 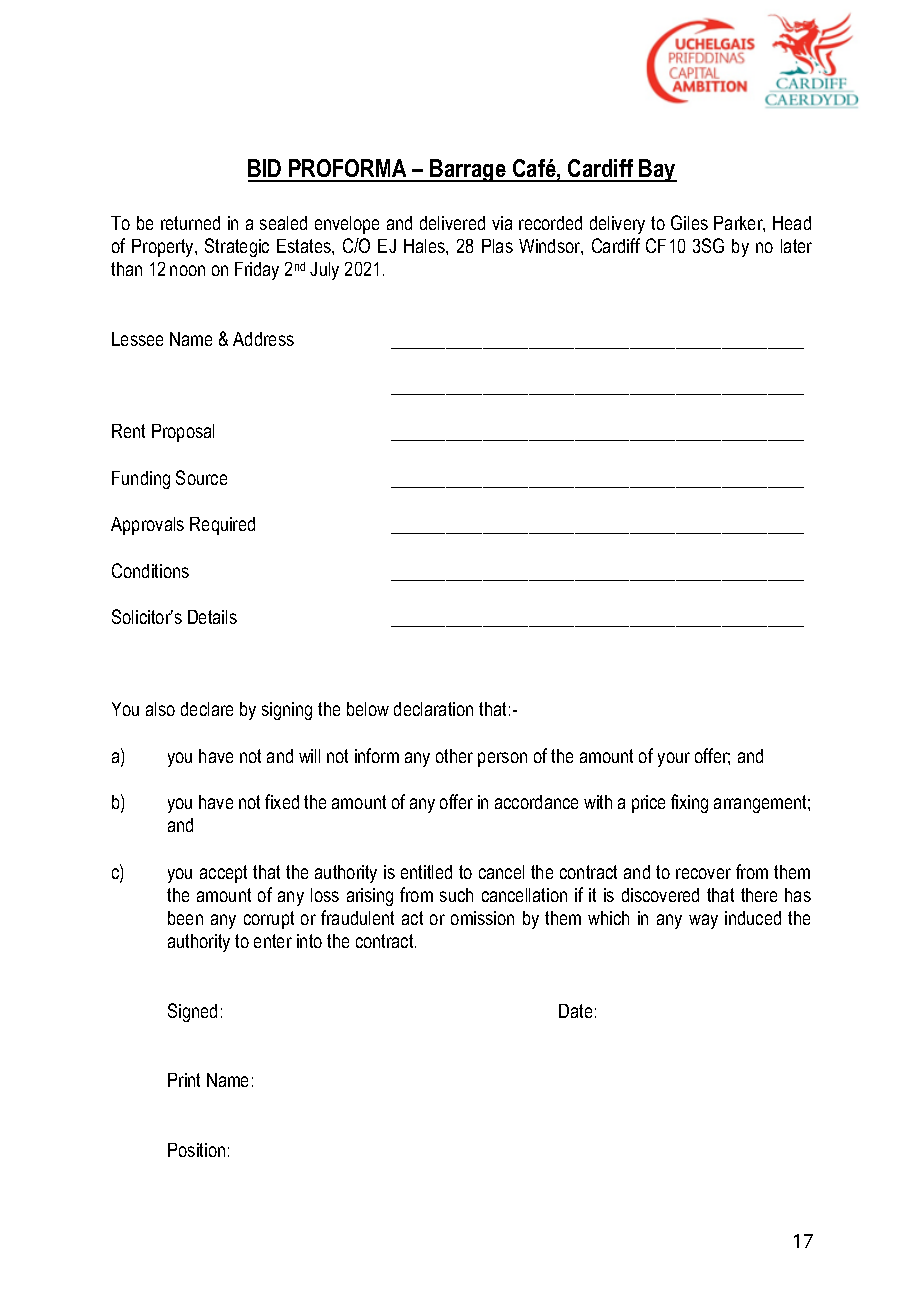 I want to click on delivered, so click(x=452, y=223).
